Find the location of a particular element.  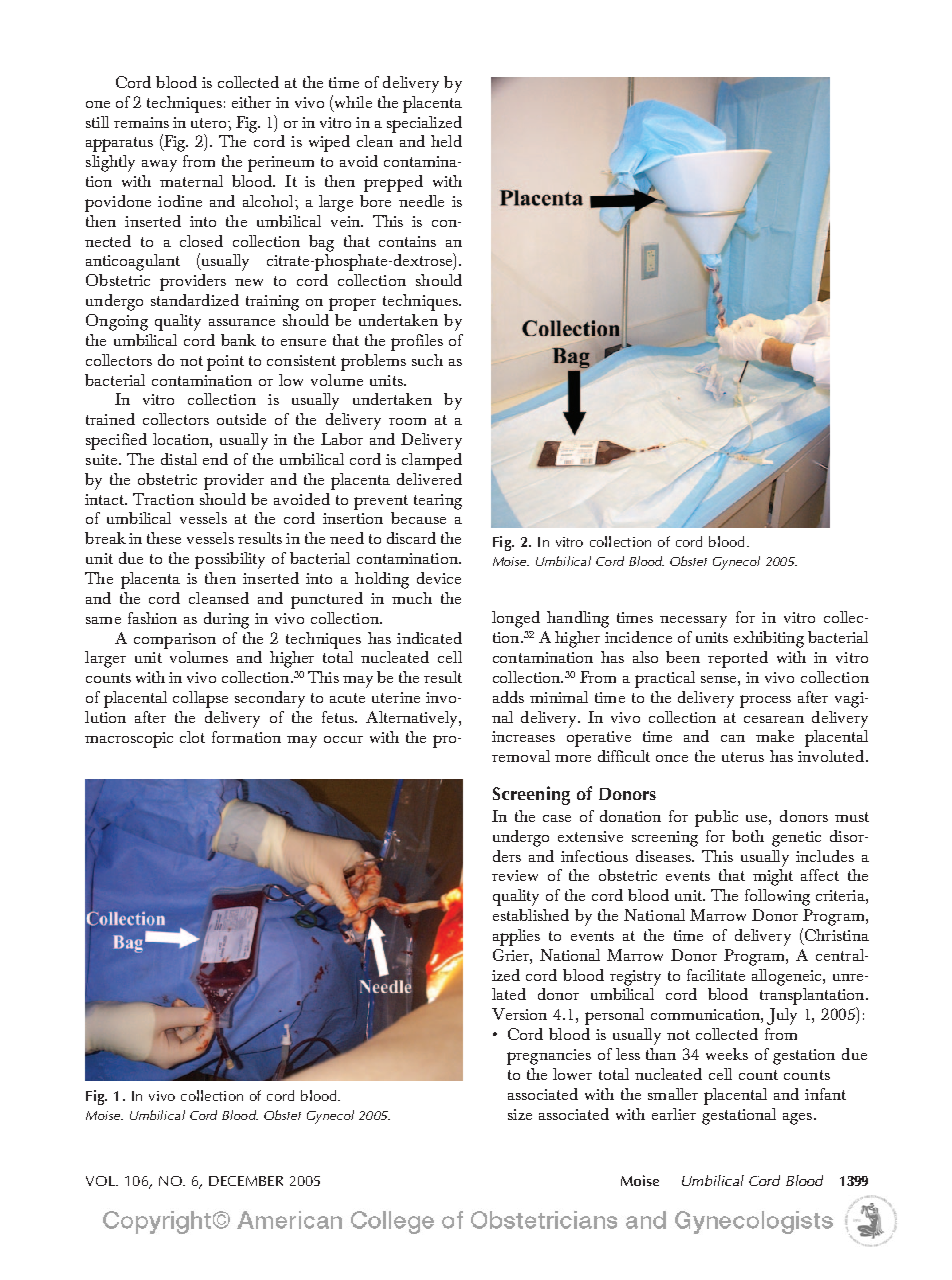

prepped is located at coordinates (393, 183).
